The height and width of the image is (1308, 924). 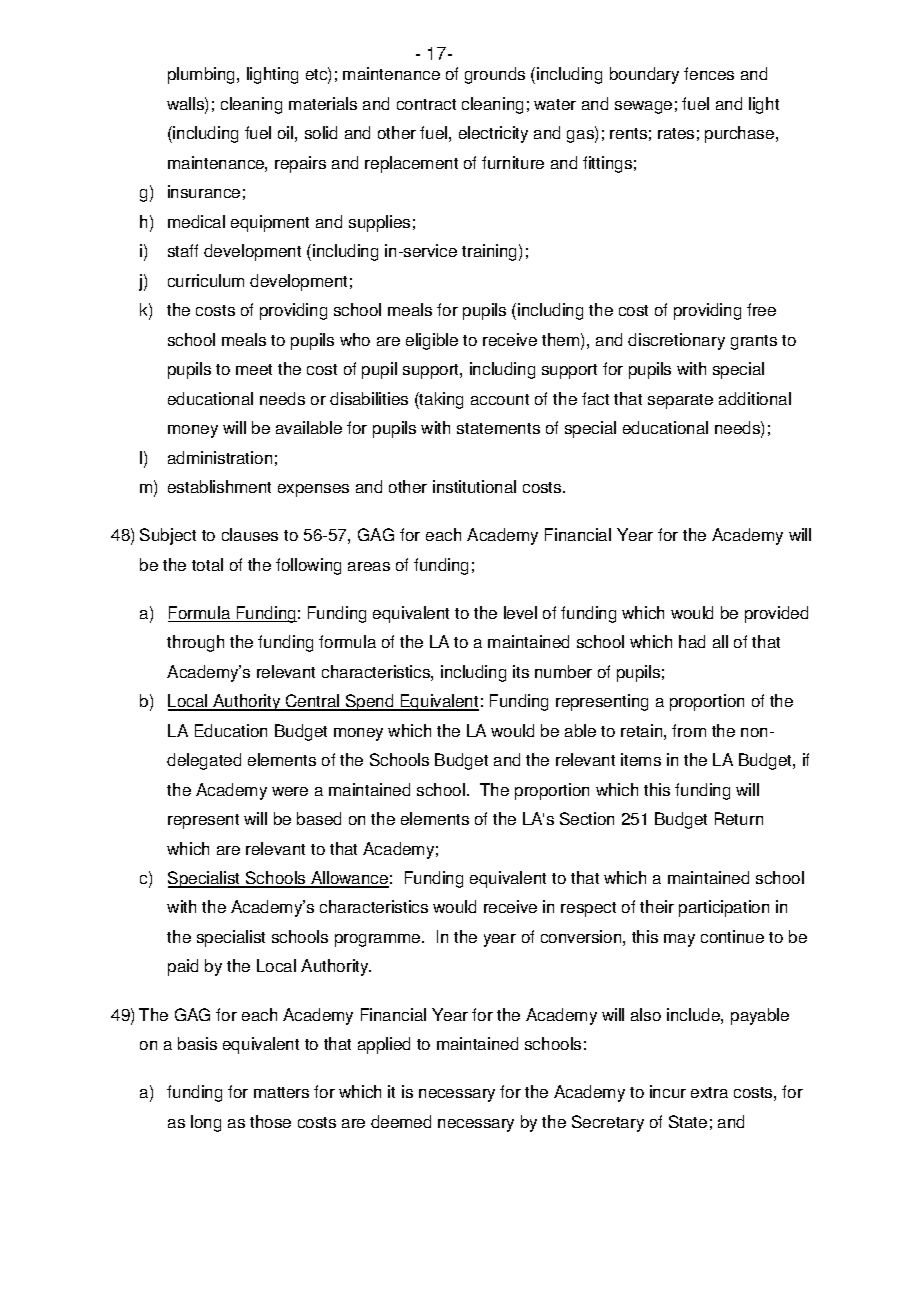 What do you see at coordinates (323, 103) in the image?
I see `materials` at bounding box center [323, 103].
